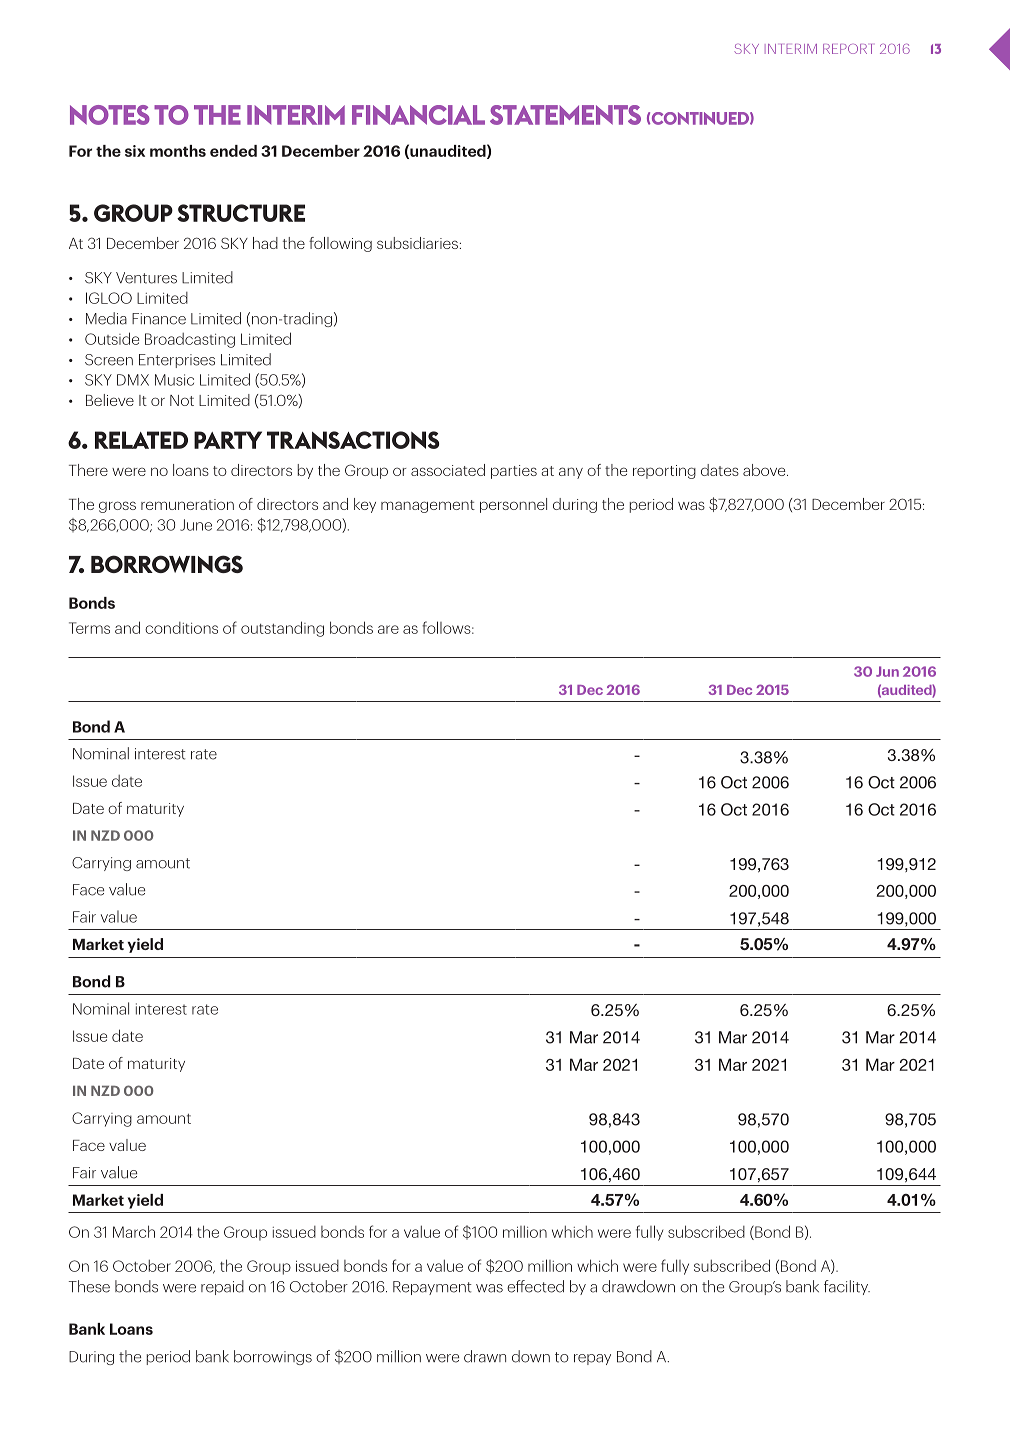  Describe the element at coordinates (222, 1287) in the image. I see `repaid` at that location.
